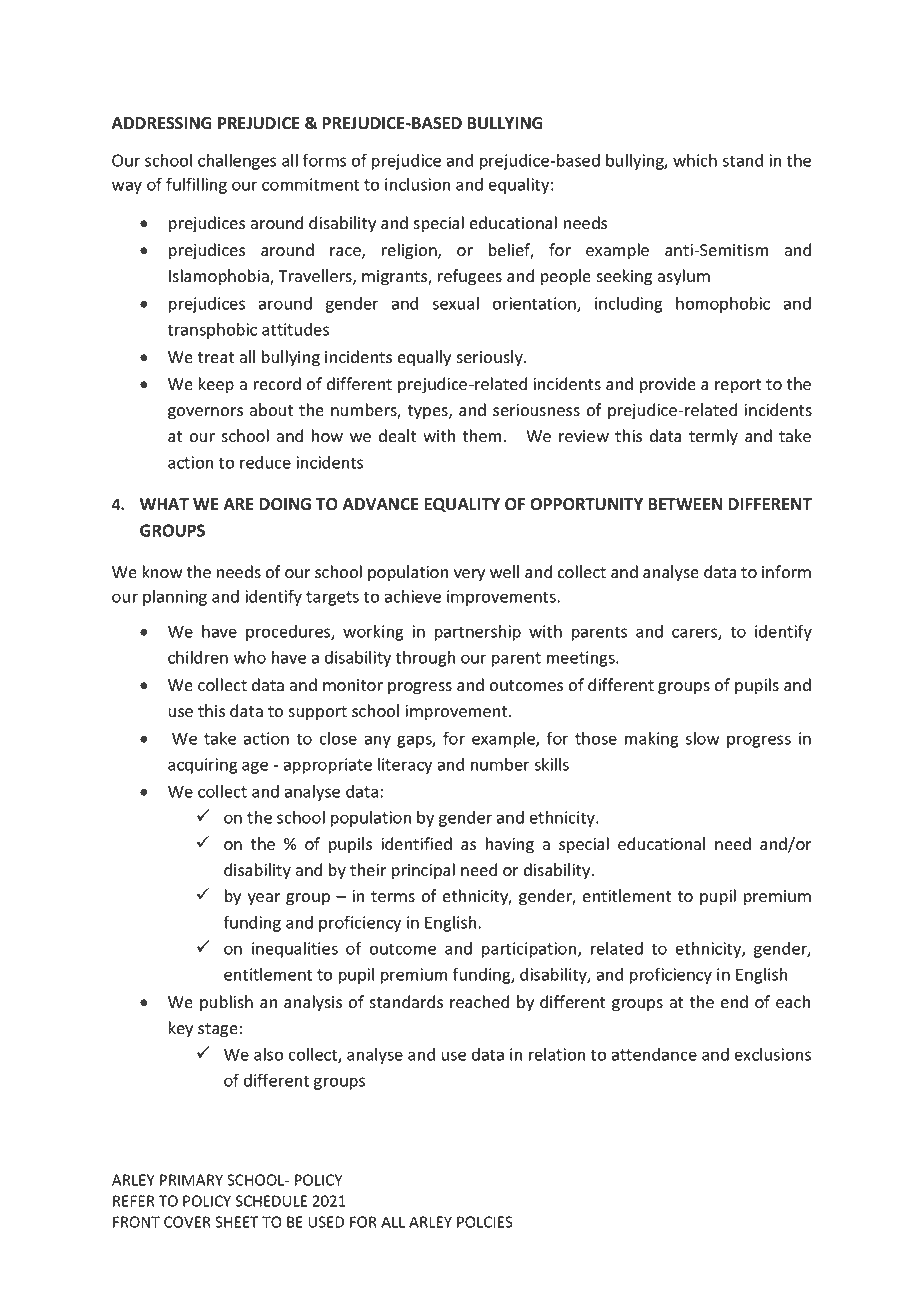 This screenshot has height=1308, width=924. I want to click on attendance, so click(654, 1054).
